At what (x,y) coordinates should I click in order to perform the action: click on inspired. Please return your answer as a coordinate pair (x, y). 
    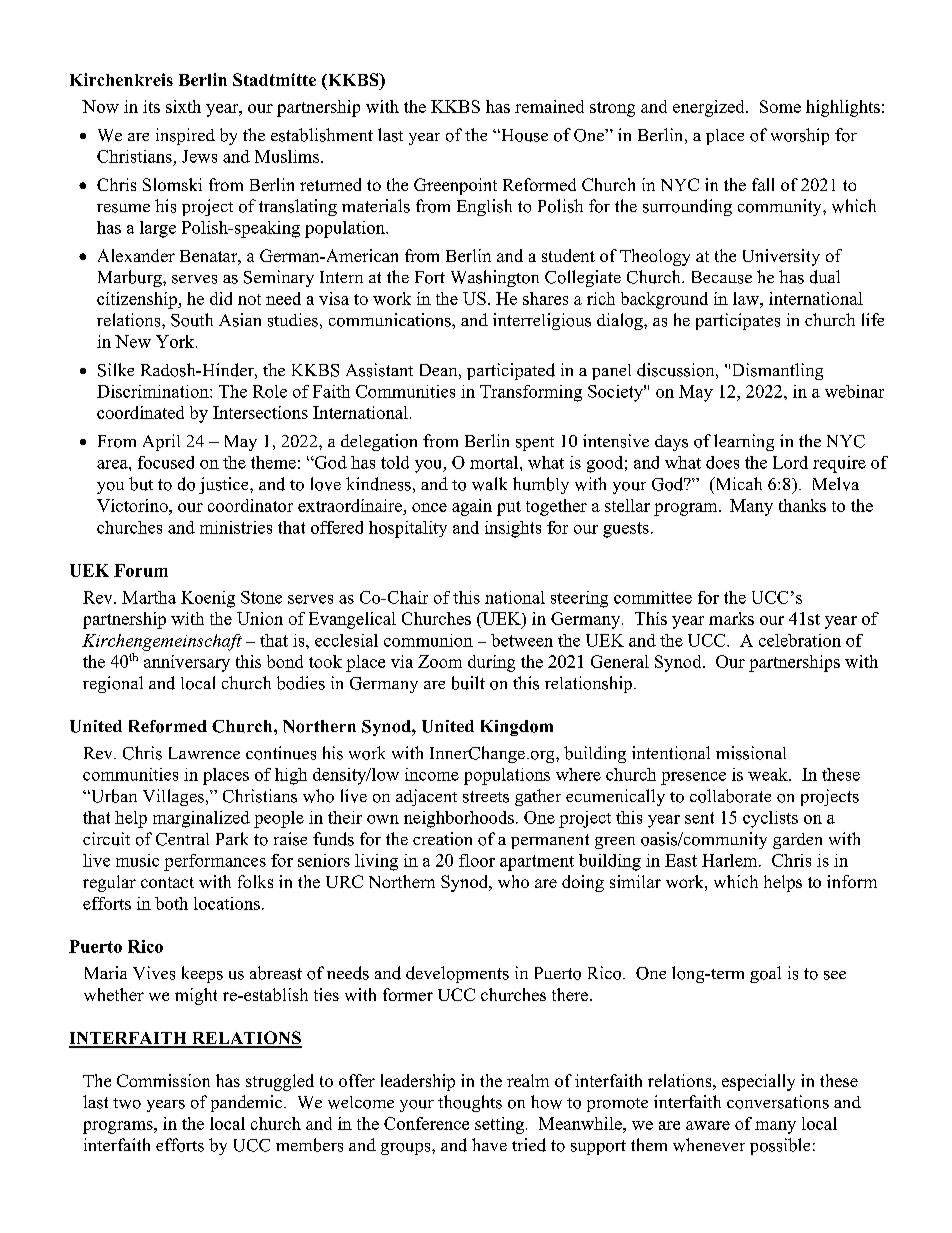
    Looking at the image, I should click on (185, 136).
